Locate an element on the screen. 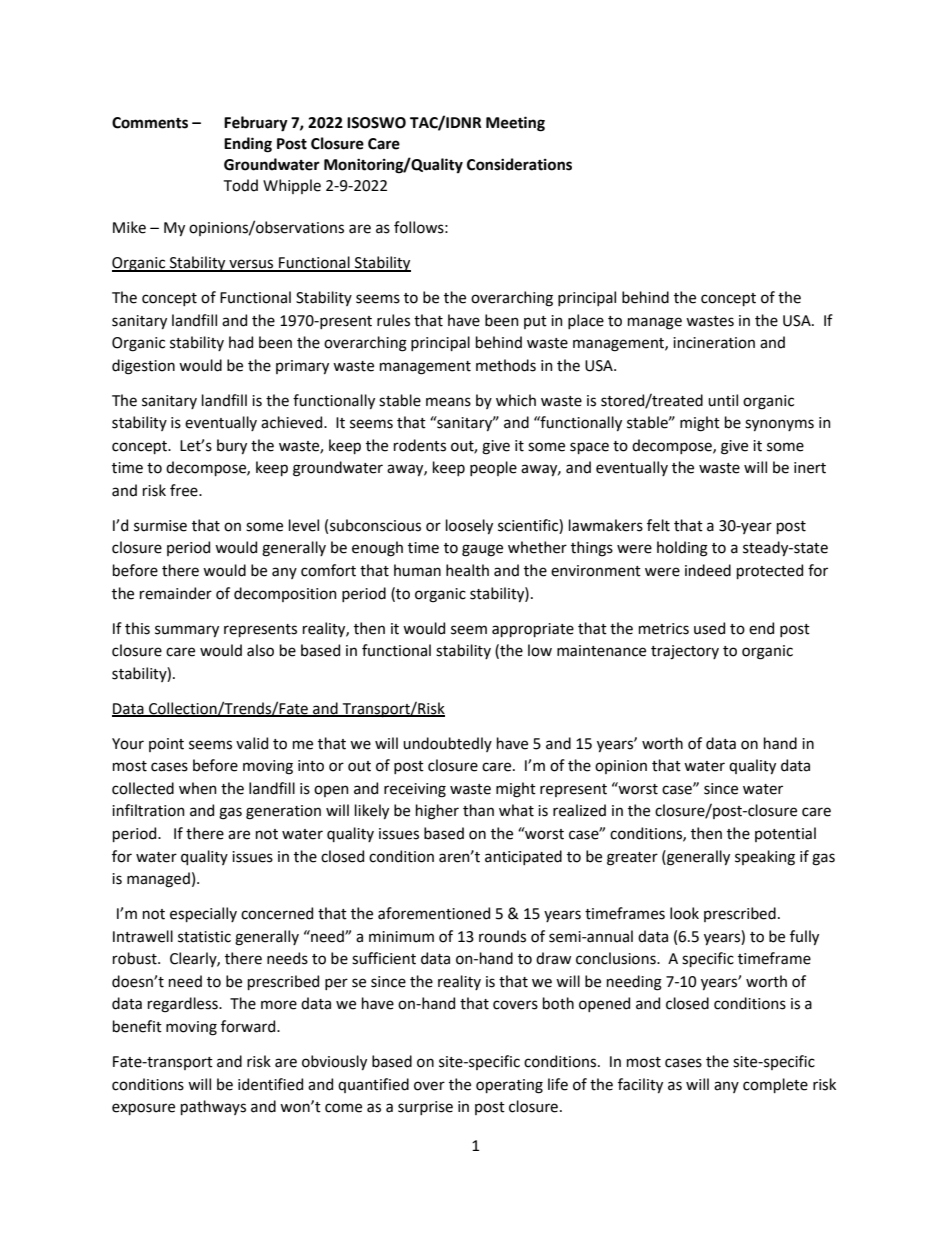  infiltration is located at coordinates (148, 810).
